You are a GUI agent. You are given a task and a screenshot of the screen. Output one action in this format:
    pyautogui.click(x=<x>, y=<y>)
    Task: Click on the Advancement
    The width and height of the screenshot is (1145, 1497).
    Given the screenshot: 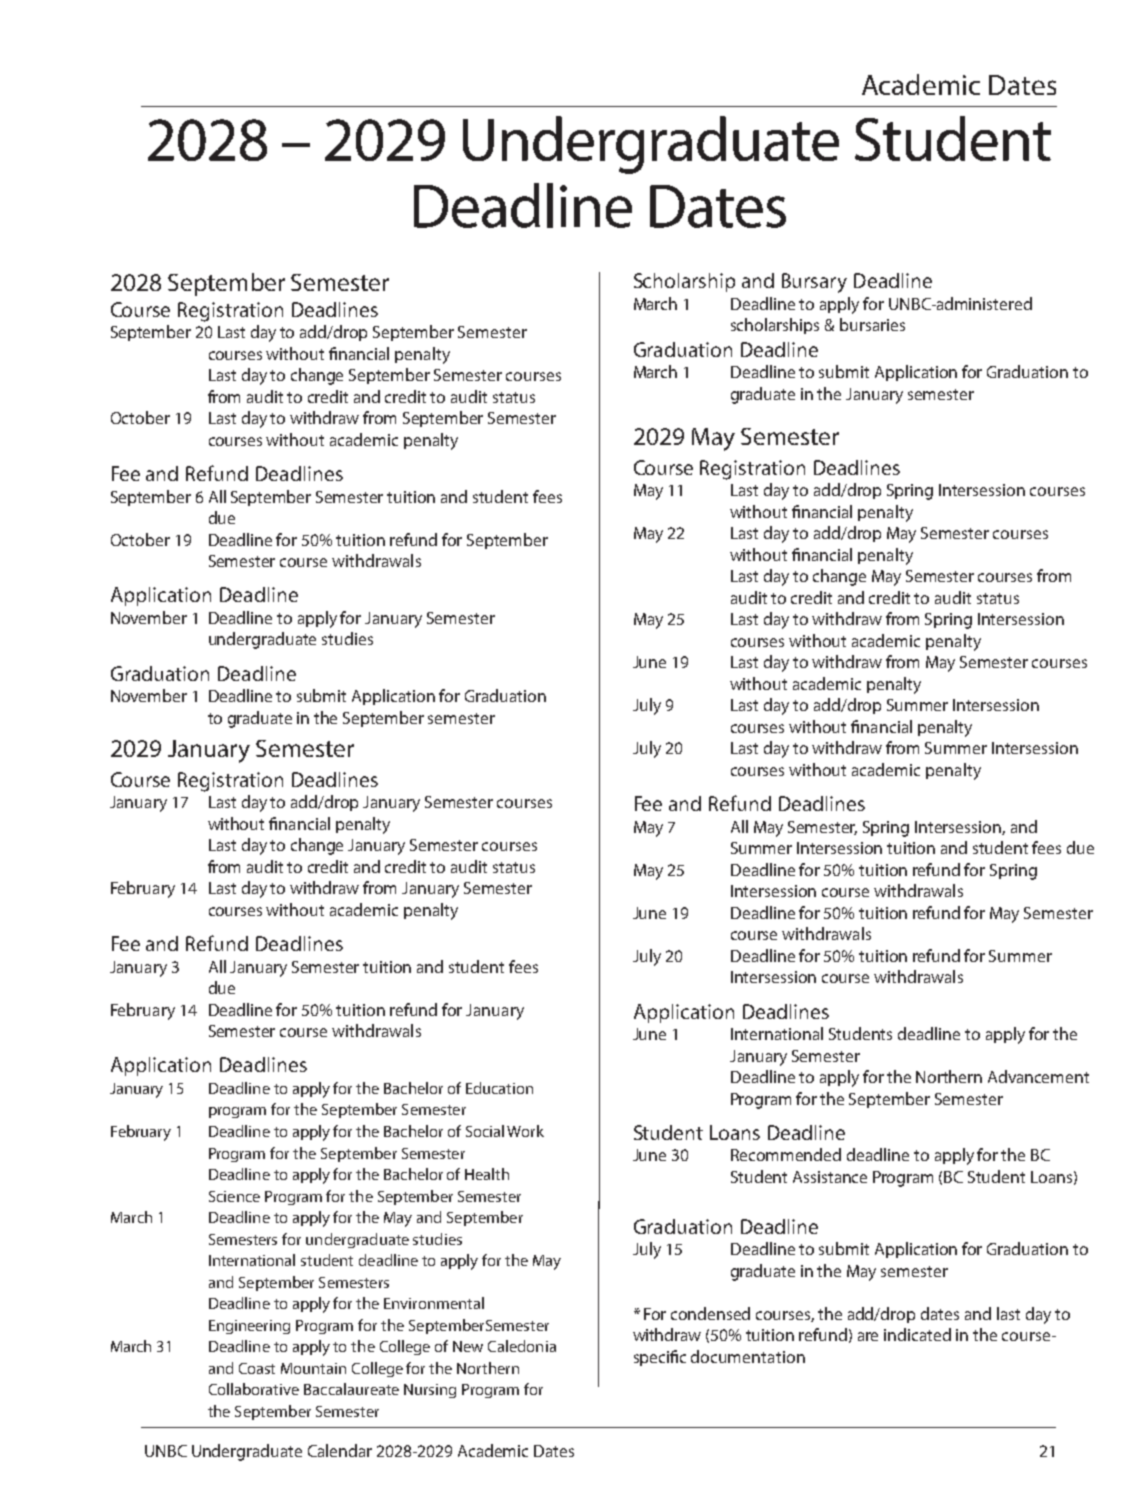 What is the action you would take?
    pyautogui.click(x=1038, y=1076)
